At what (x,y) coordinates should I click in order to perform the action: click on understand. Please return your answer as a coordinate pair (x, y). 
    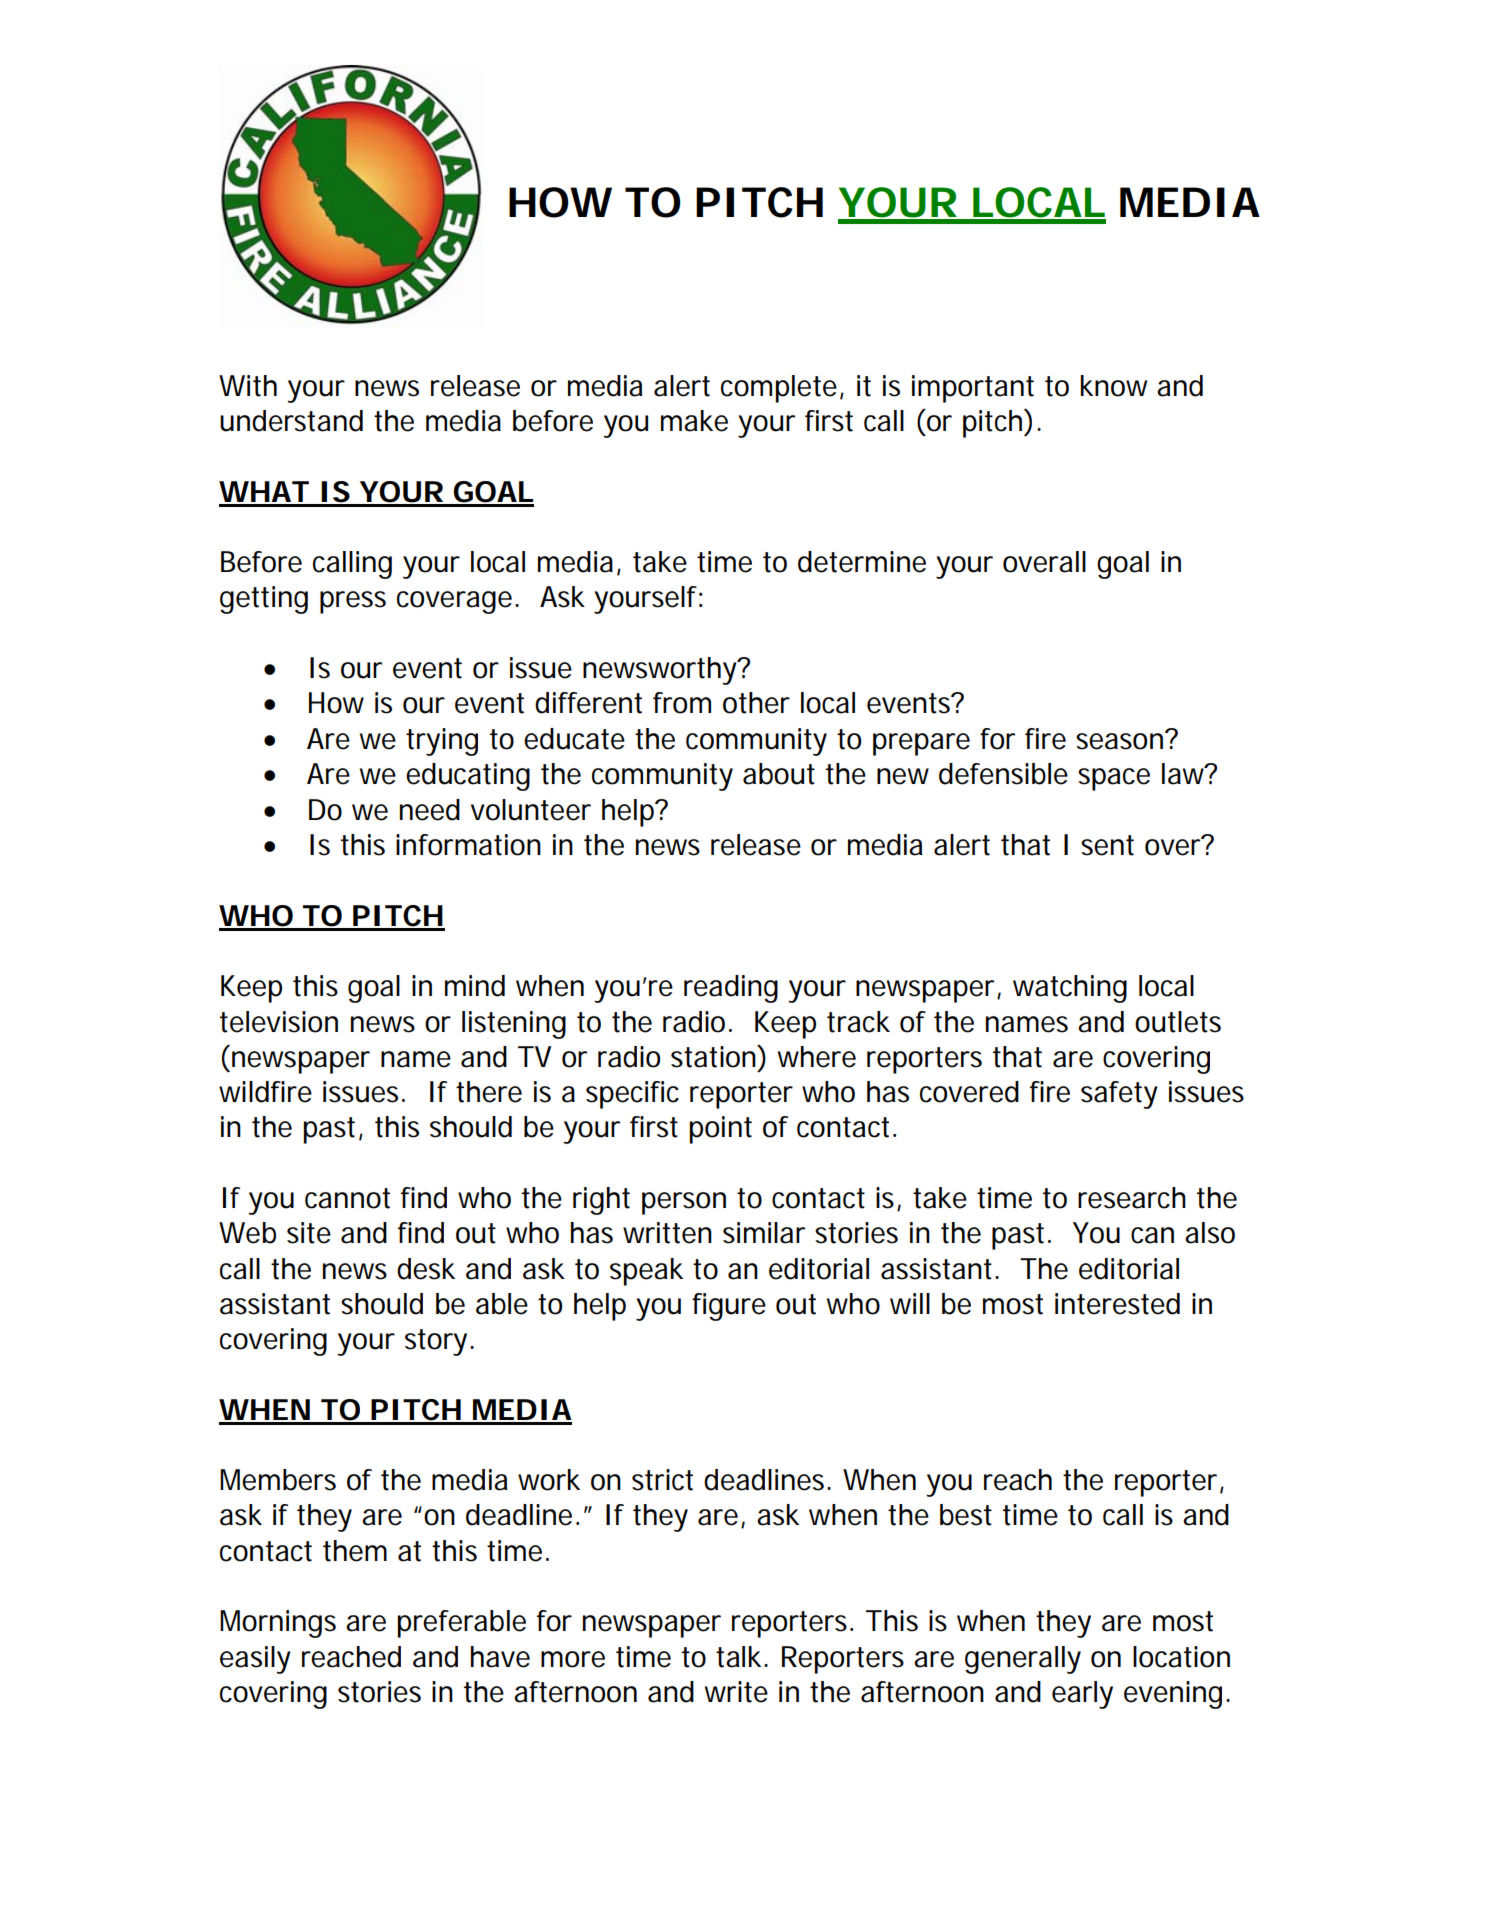
    Looking at the image, I should click on (291, 421).
